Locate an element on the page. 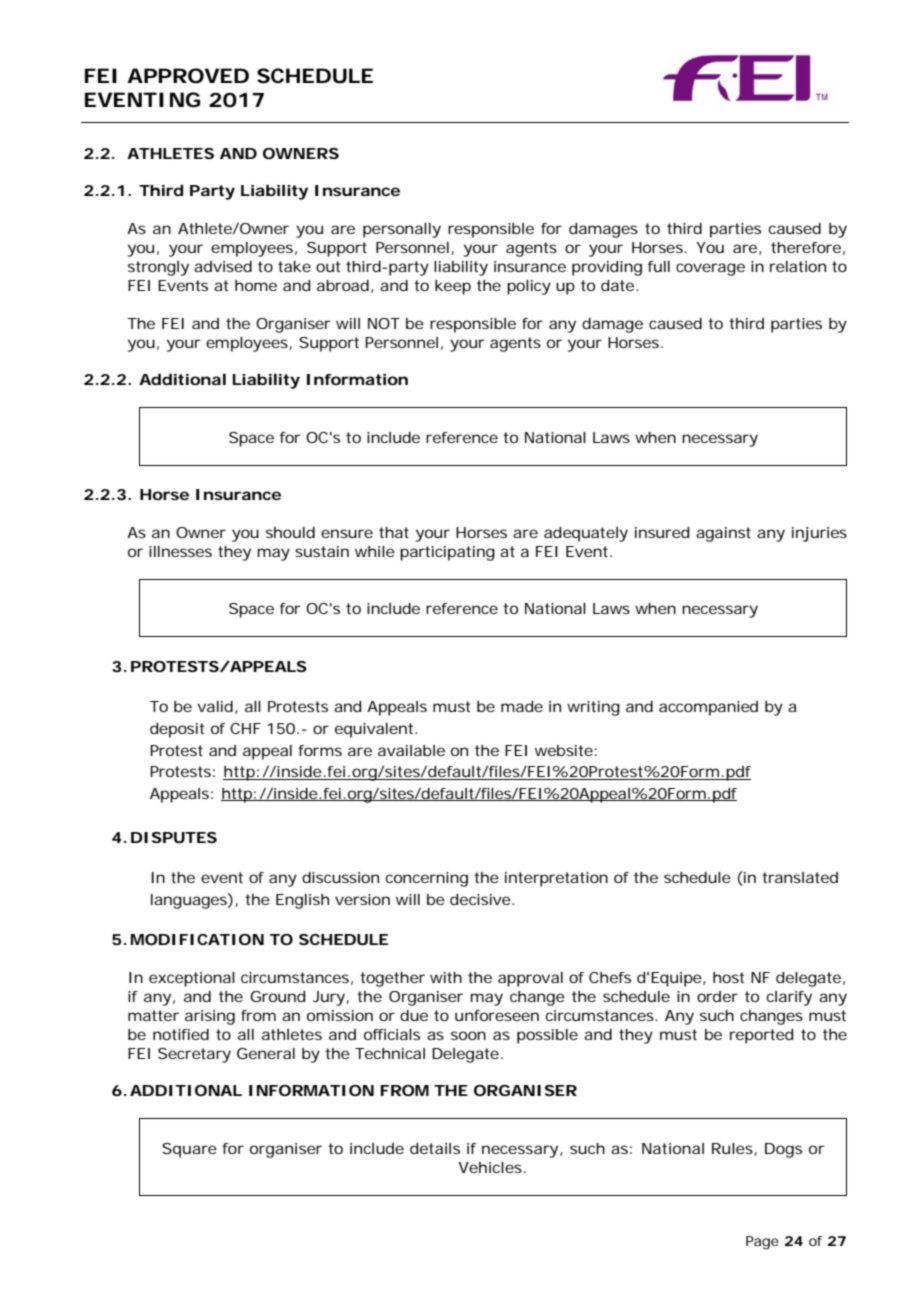 This document has width=924, height=1308. Page is located at coordinates (762, 1243).
